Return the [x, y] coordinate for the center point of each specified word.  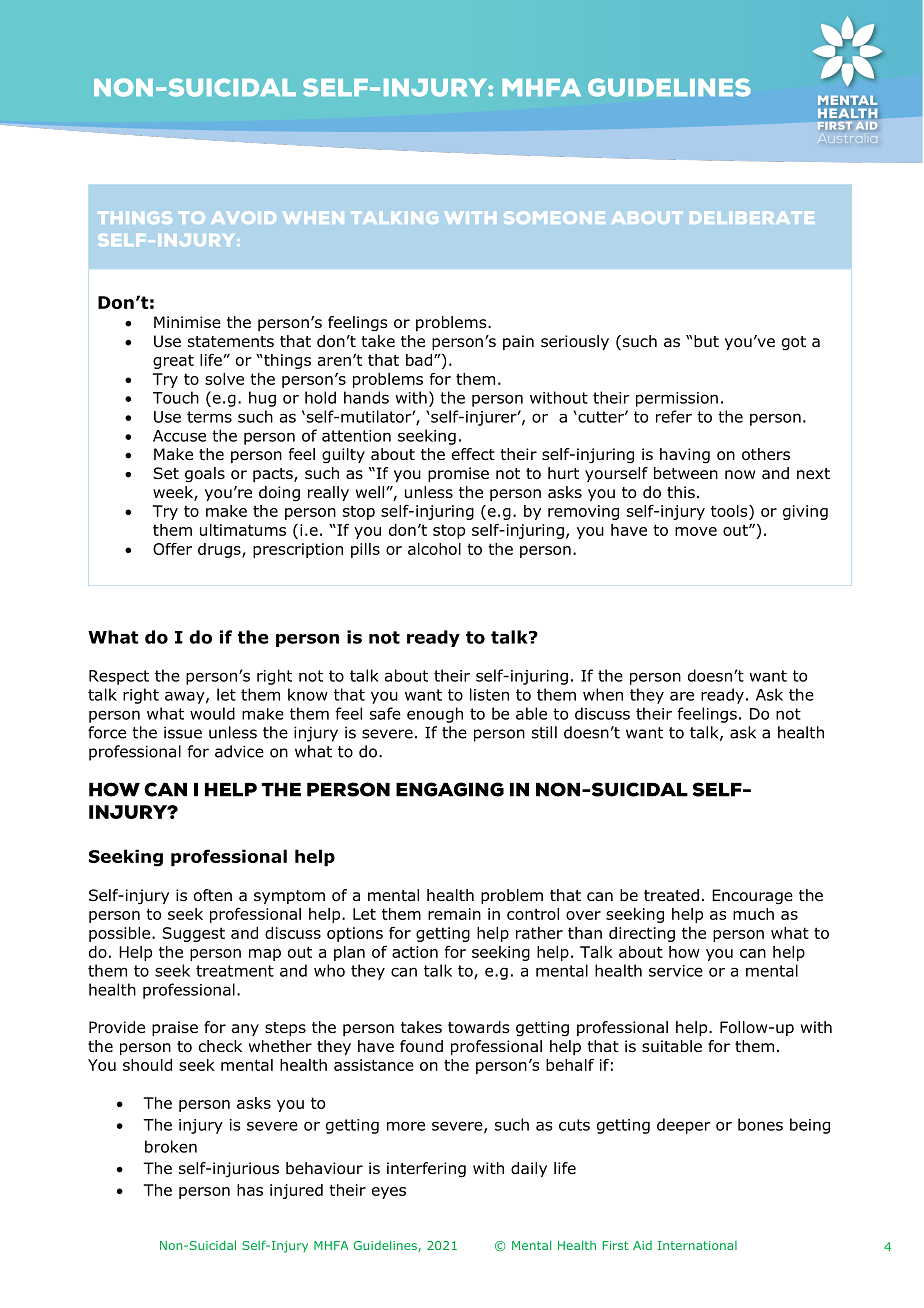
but [706, 341]
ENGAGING [450, 789]
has [250, 1190]
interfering [426, 1170]
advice [239, 751]
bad [419, 360]
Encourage [752, 897]
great [173, 361]
